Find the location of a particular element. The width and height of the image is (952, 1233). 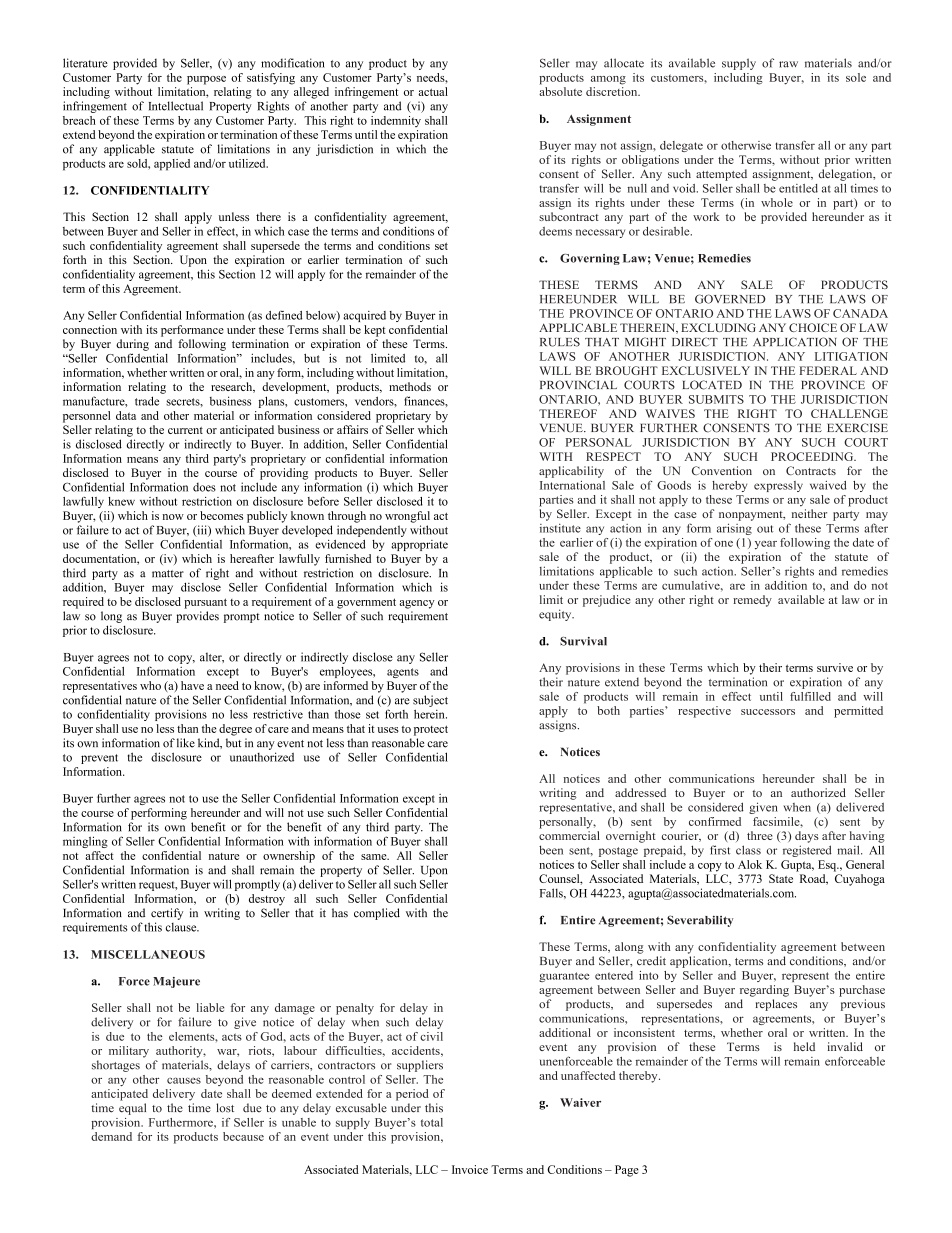

held is located at coordinates (804, 1046).
